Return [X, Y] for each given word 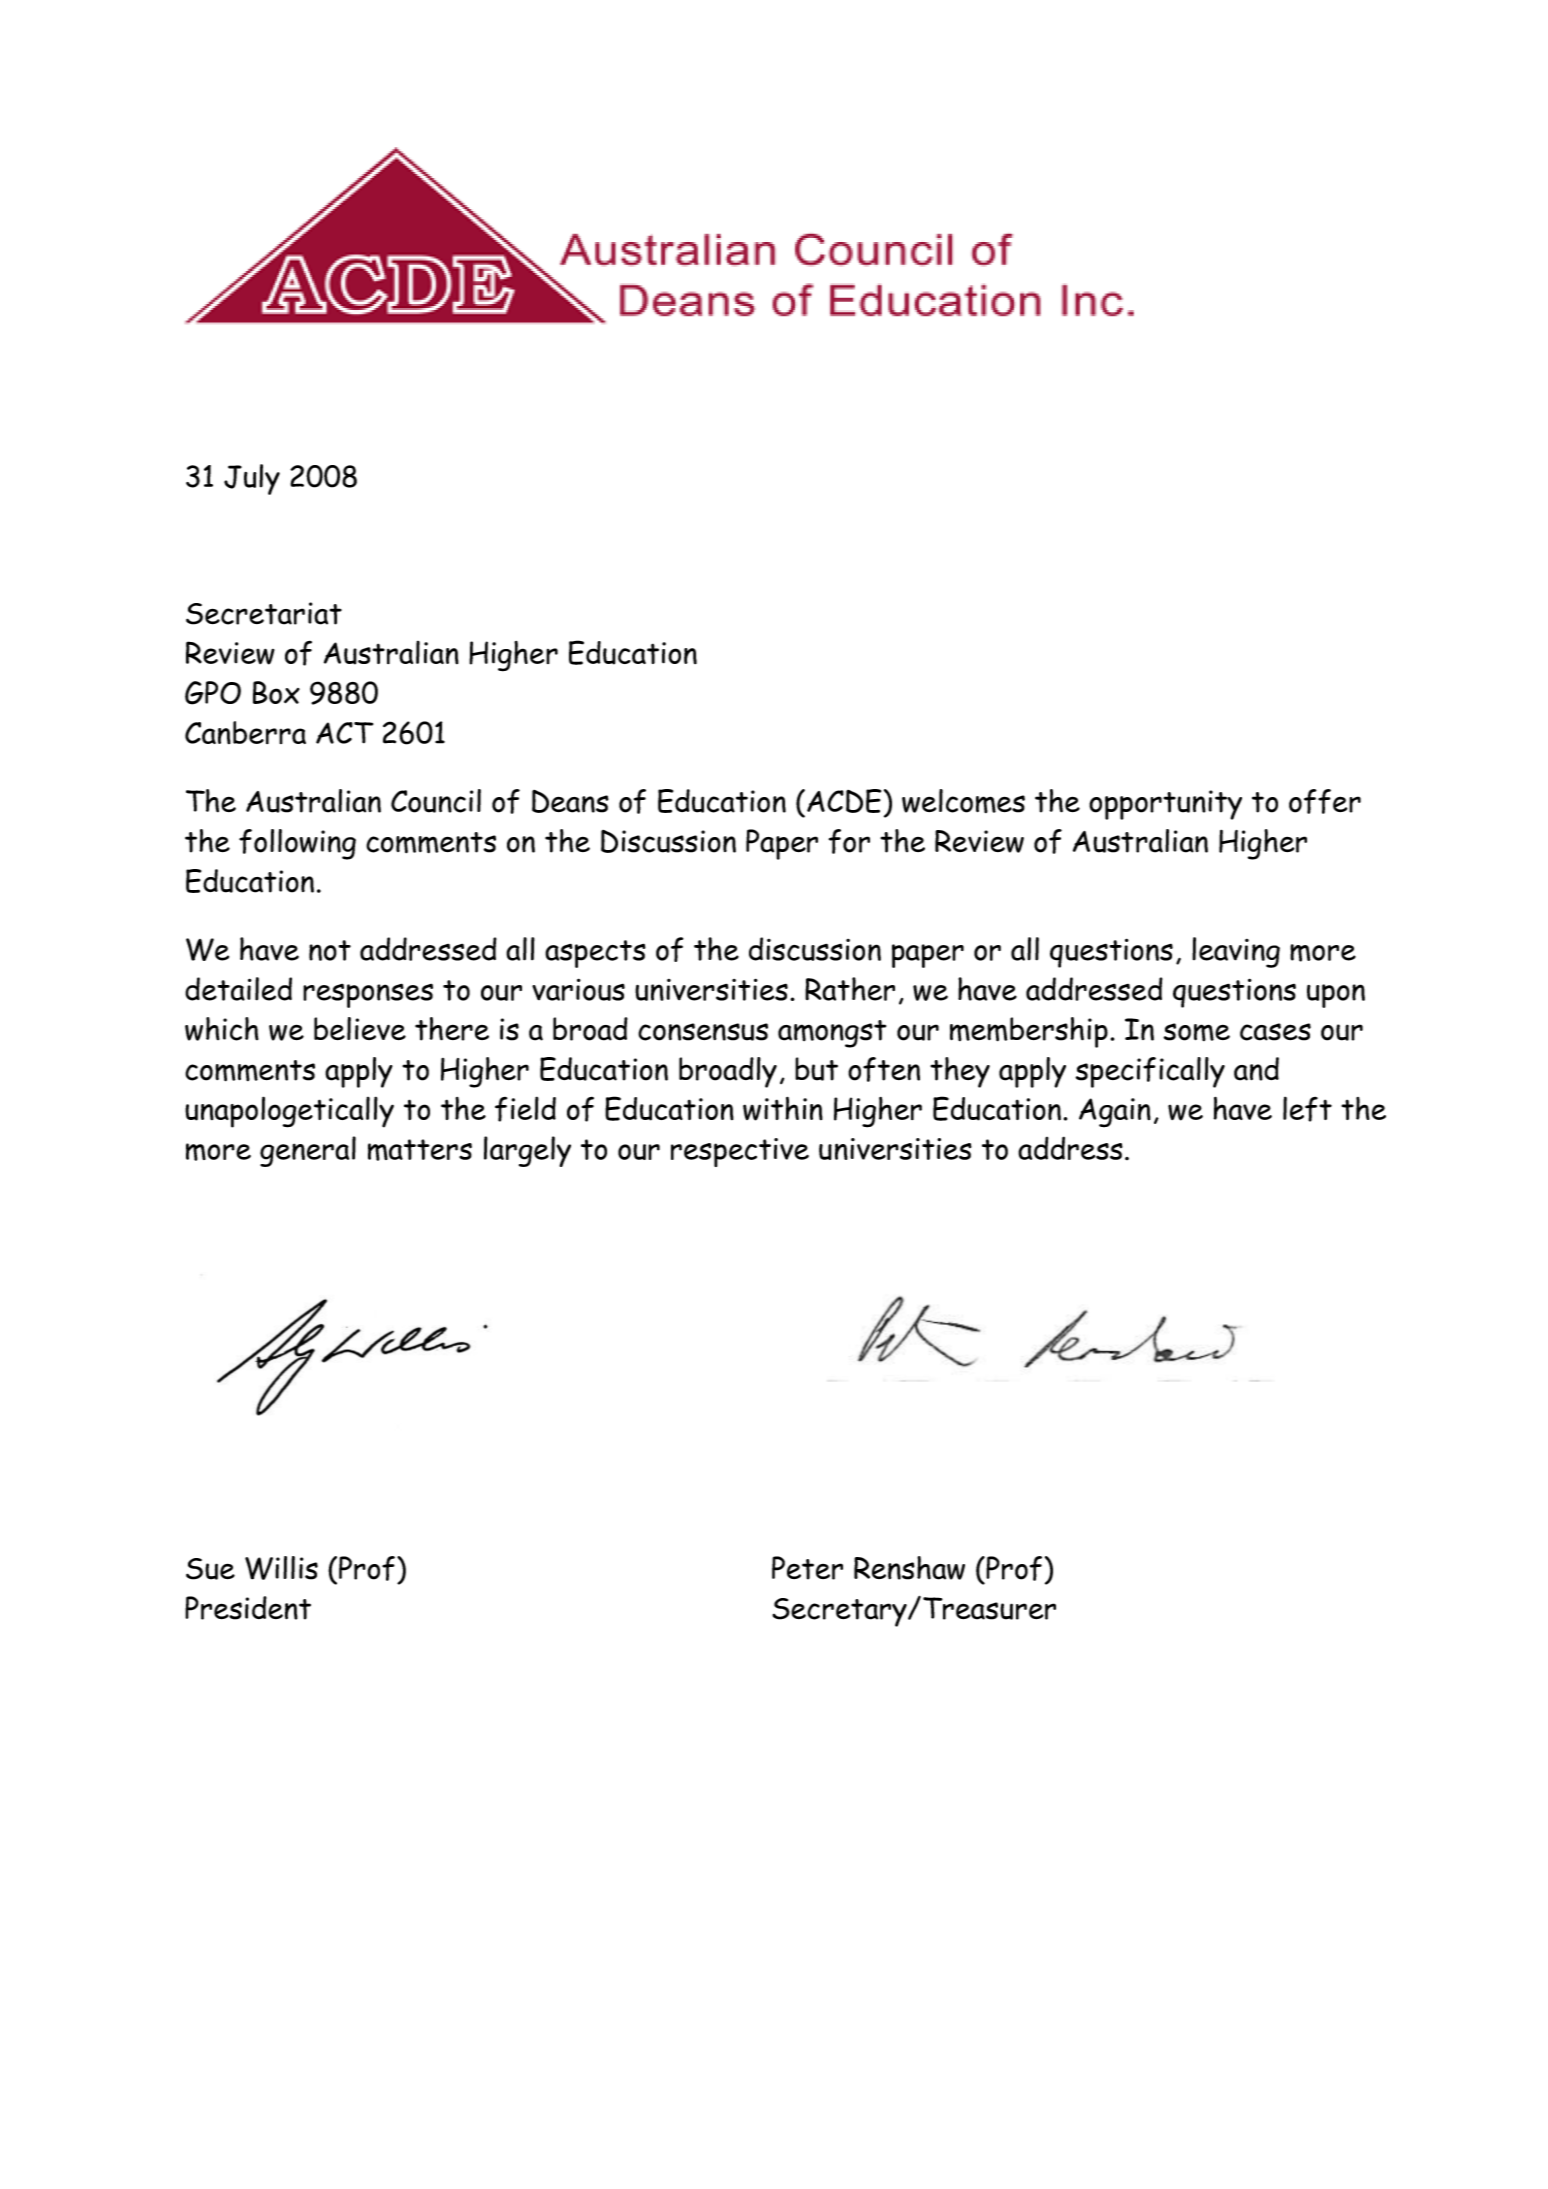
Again [1115, 1113]
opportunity [1165, 805]
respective [740, 1152]
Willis [281, 1568]
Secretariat [264, 613]
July [252, 479]
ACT [344, 733]
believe [360, 1029]
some [1197, 1032]
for [849, 841]
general [308, 1151]
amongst [832, 1034]
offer [1325, 801]
